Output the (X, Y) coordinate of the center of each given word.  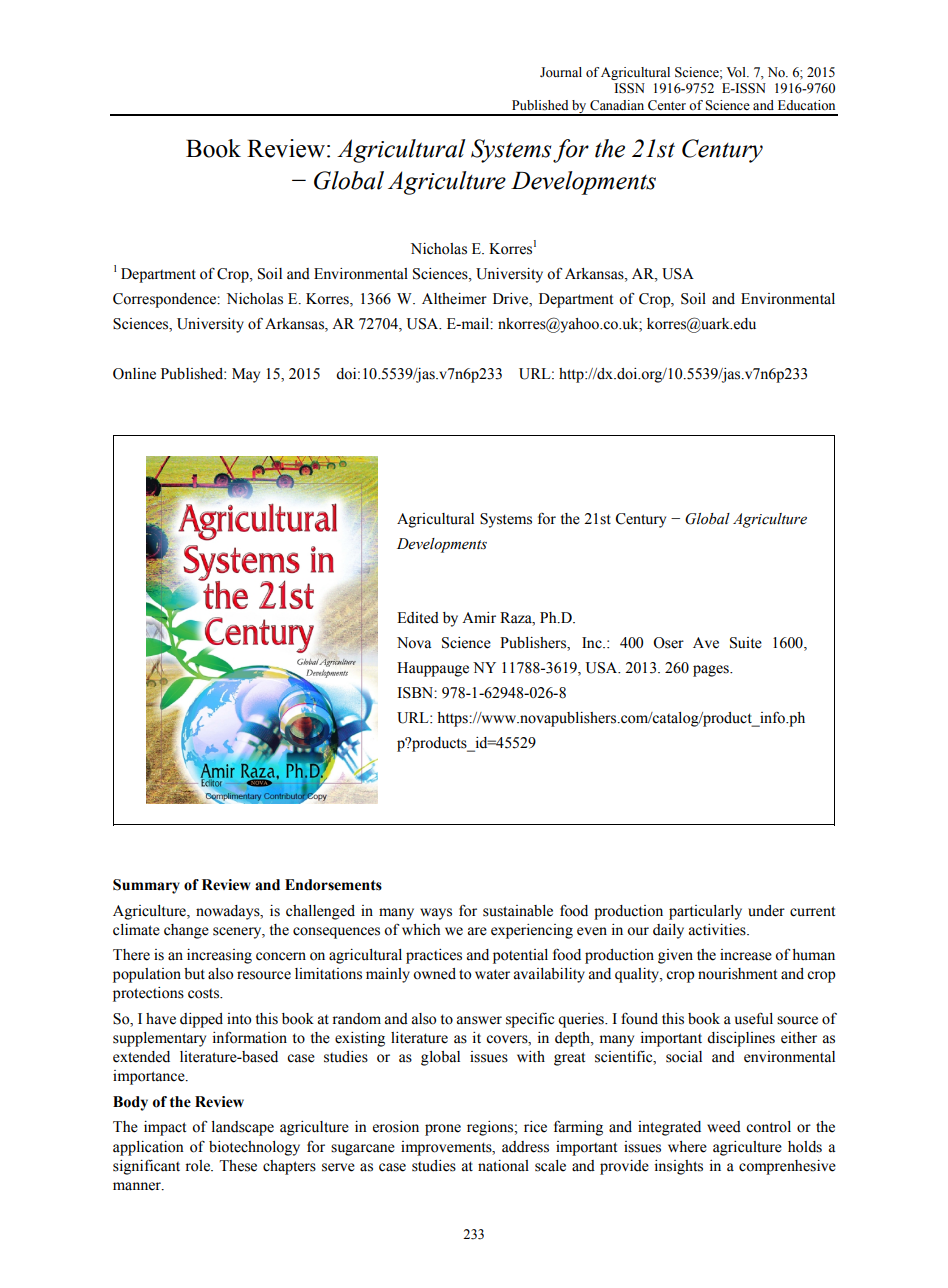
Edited (418, 618)
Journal (561, 72)
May (246, 375)
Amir (479, 617)
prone (443, 1130)
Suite (746, 643)
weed (724, 1127)
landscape (243, 1128)
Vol (737, 72)
